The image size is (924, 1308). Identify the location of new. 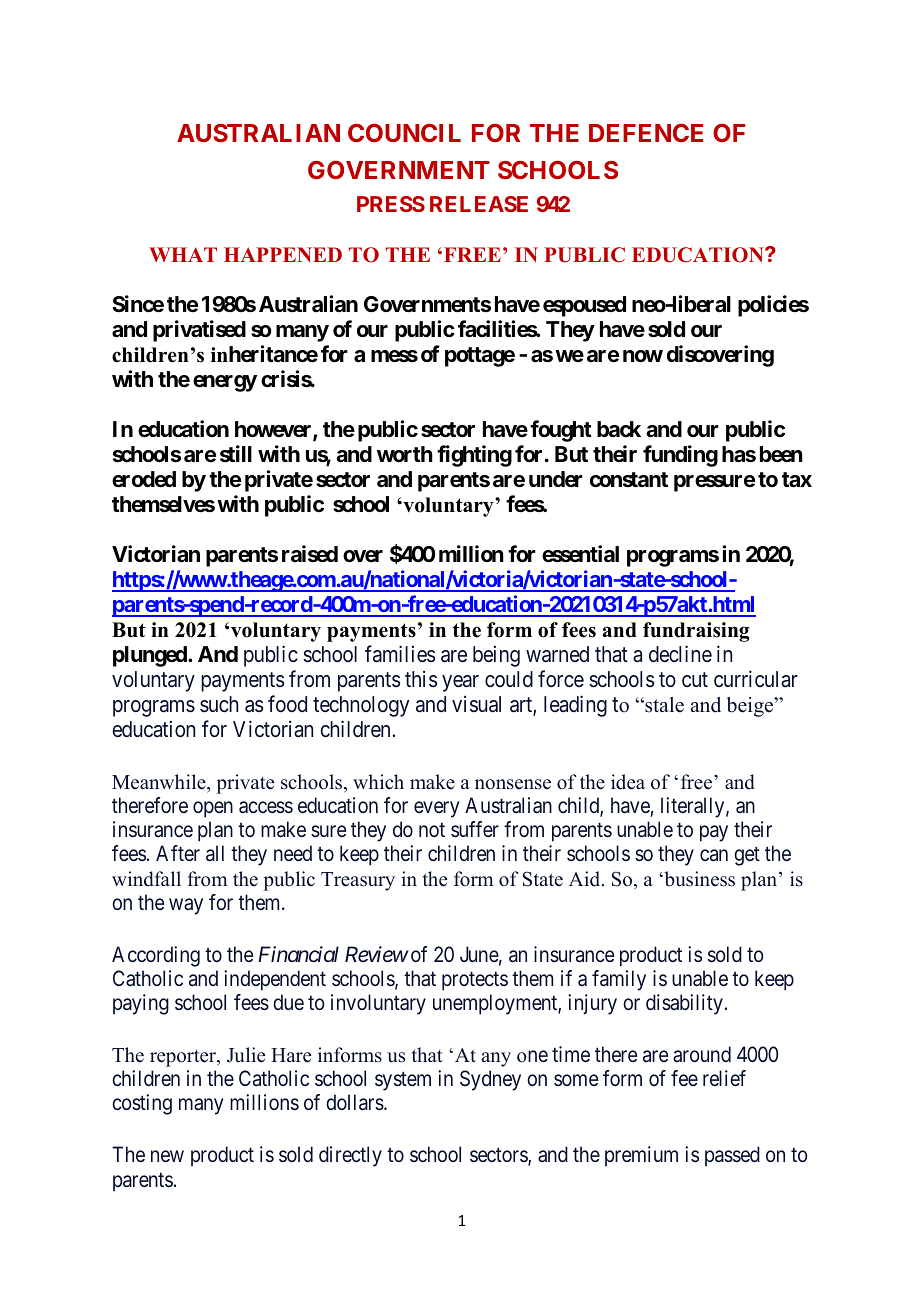
(167, 1156).
